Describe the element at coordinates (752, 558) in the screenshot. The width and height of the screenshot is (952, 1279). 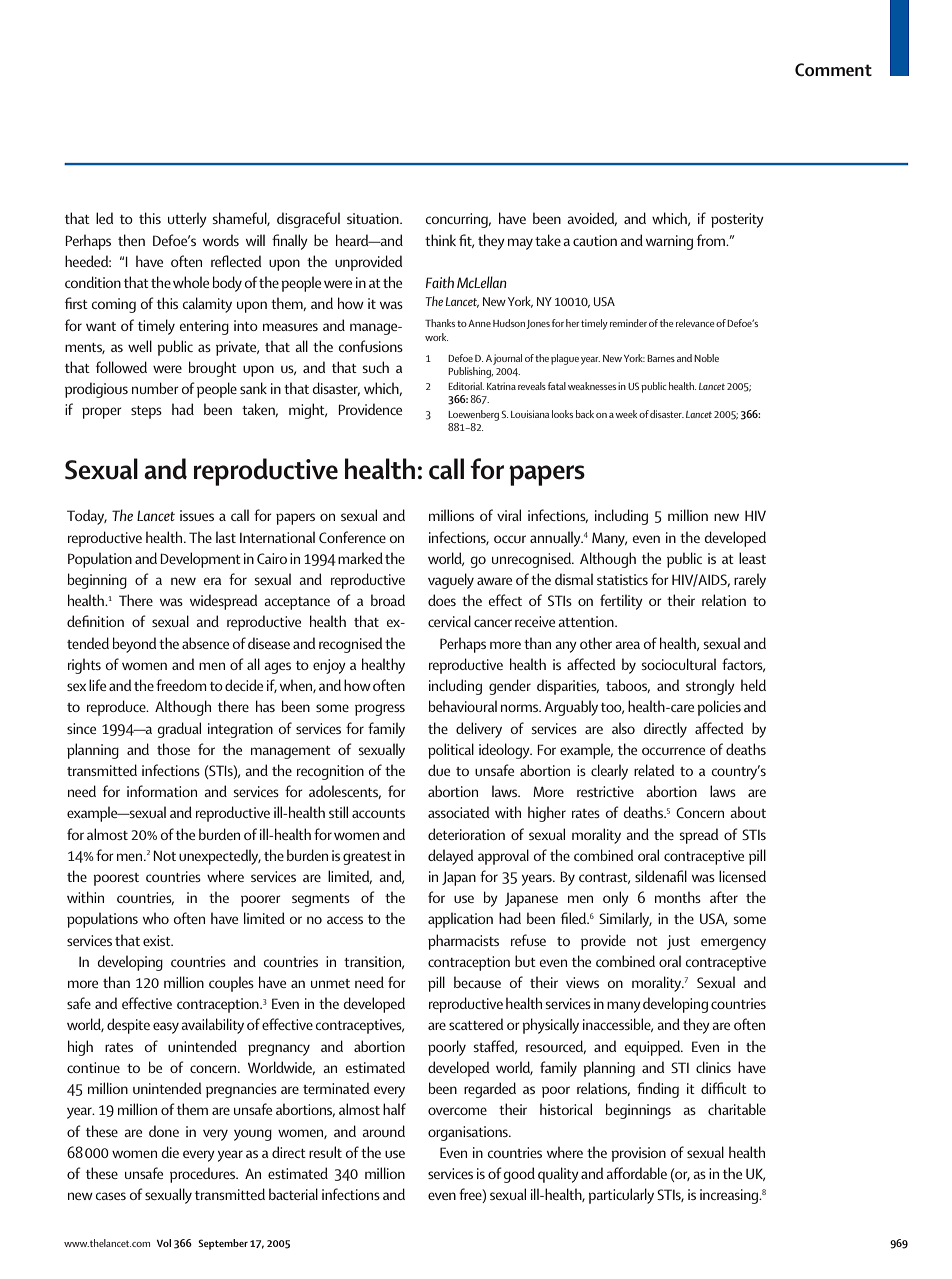
I see `least` at that location.
